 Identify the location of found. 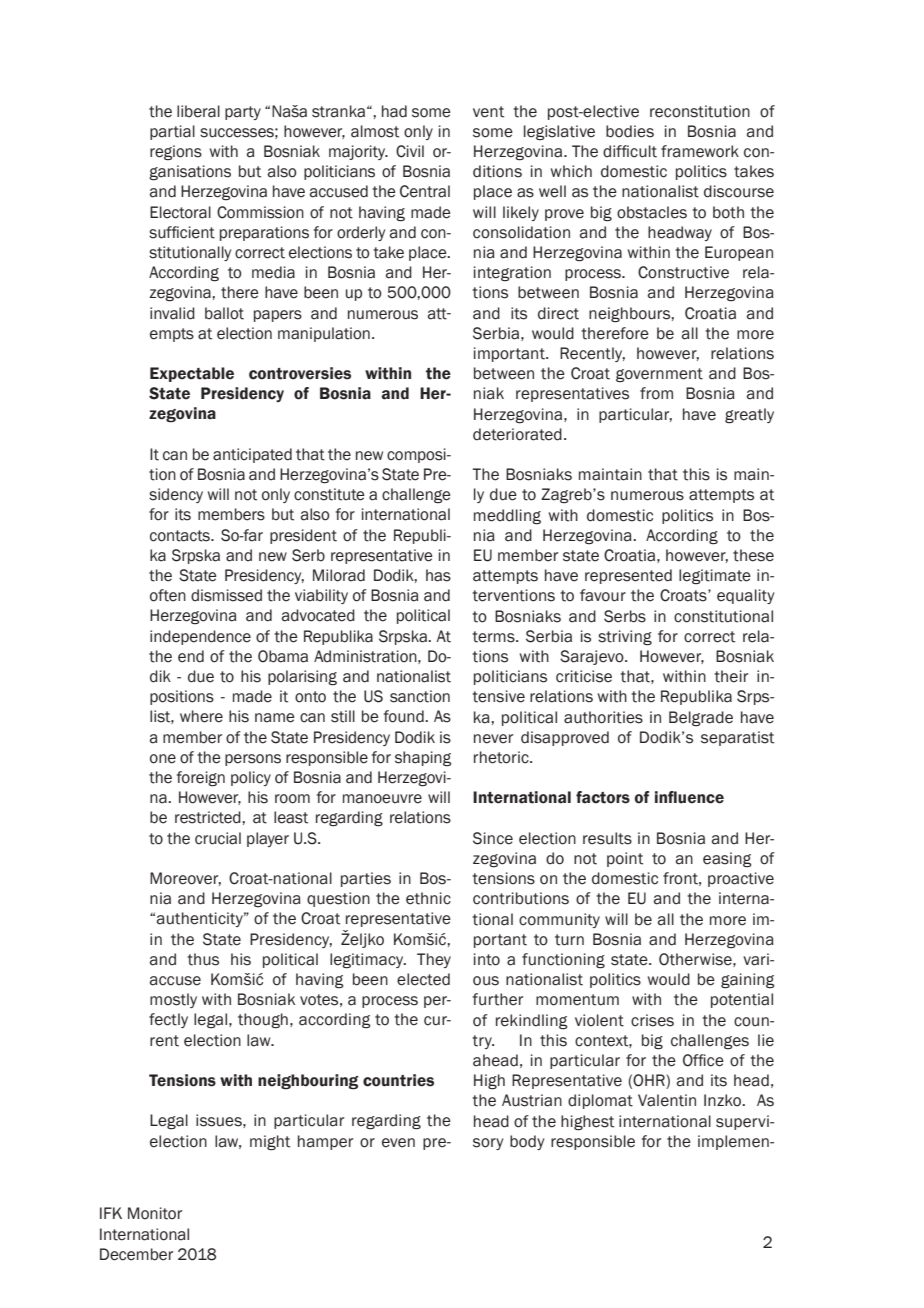
(405, 716).
